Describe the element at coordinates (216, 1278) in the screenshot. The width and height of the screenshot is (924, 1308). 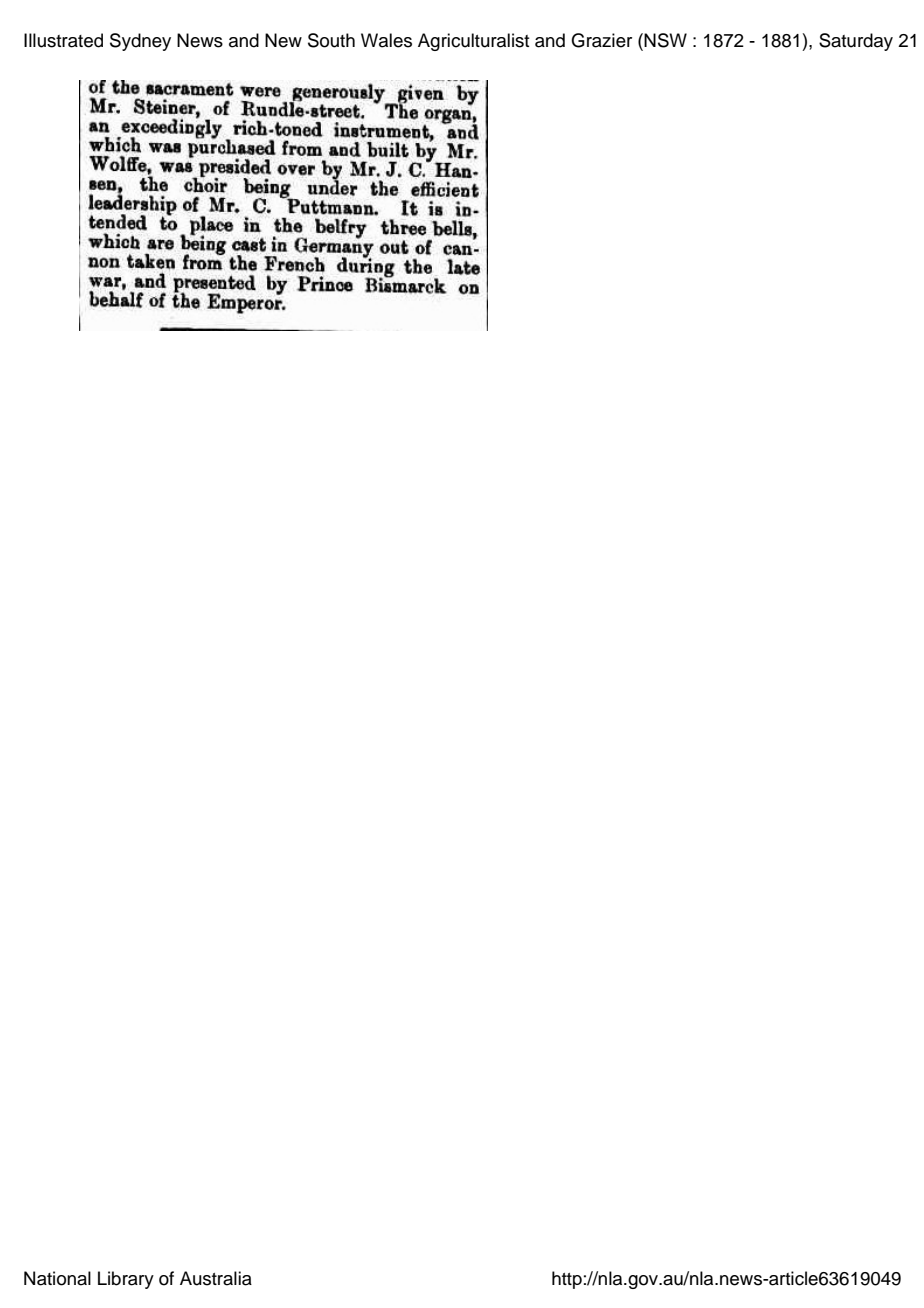
I see `Australia` at that location.
